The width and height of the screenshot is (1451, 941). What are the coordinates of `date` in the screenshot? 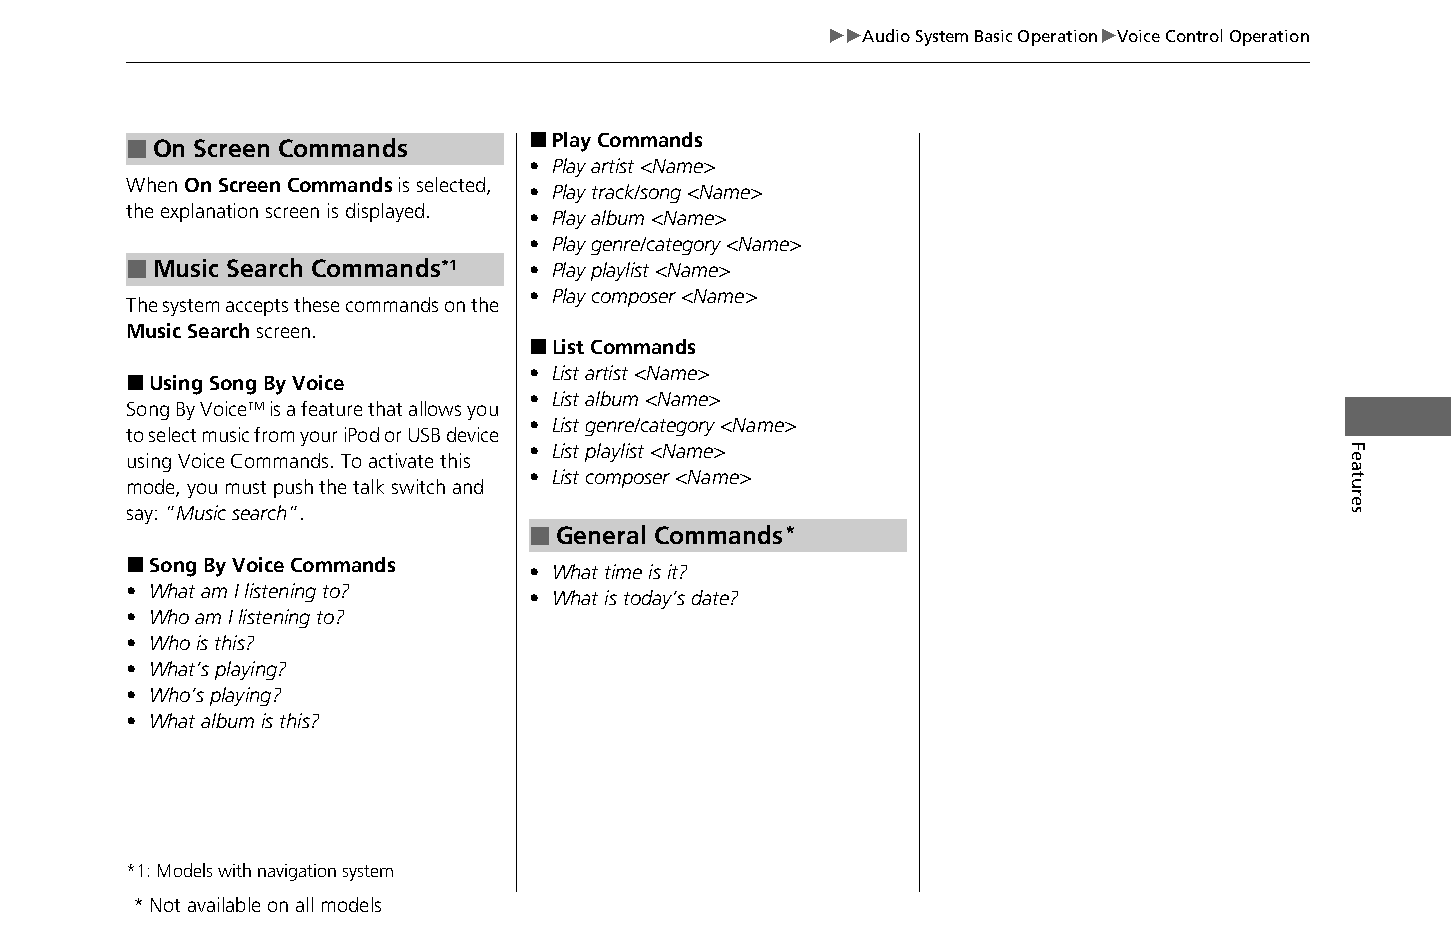 It's located at (710, 597).
